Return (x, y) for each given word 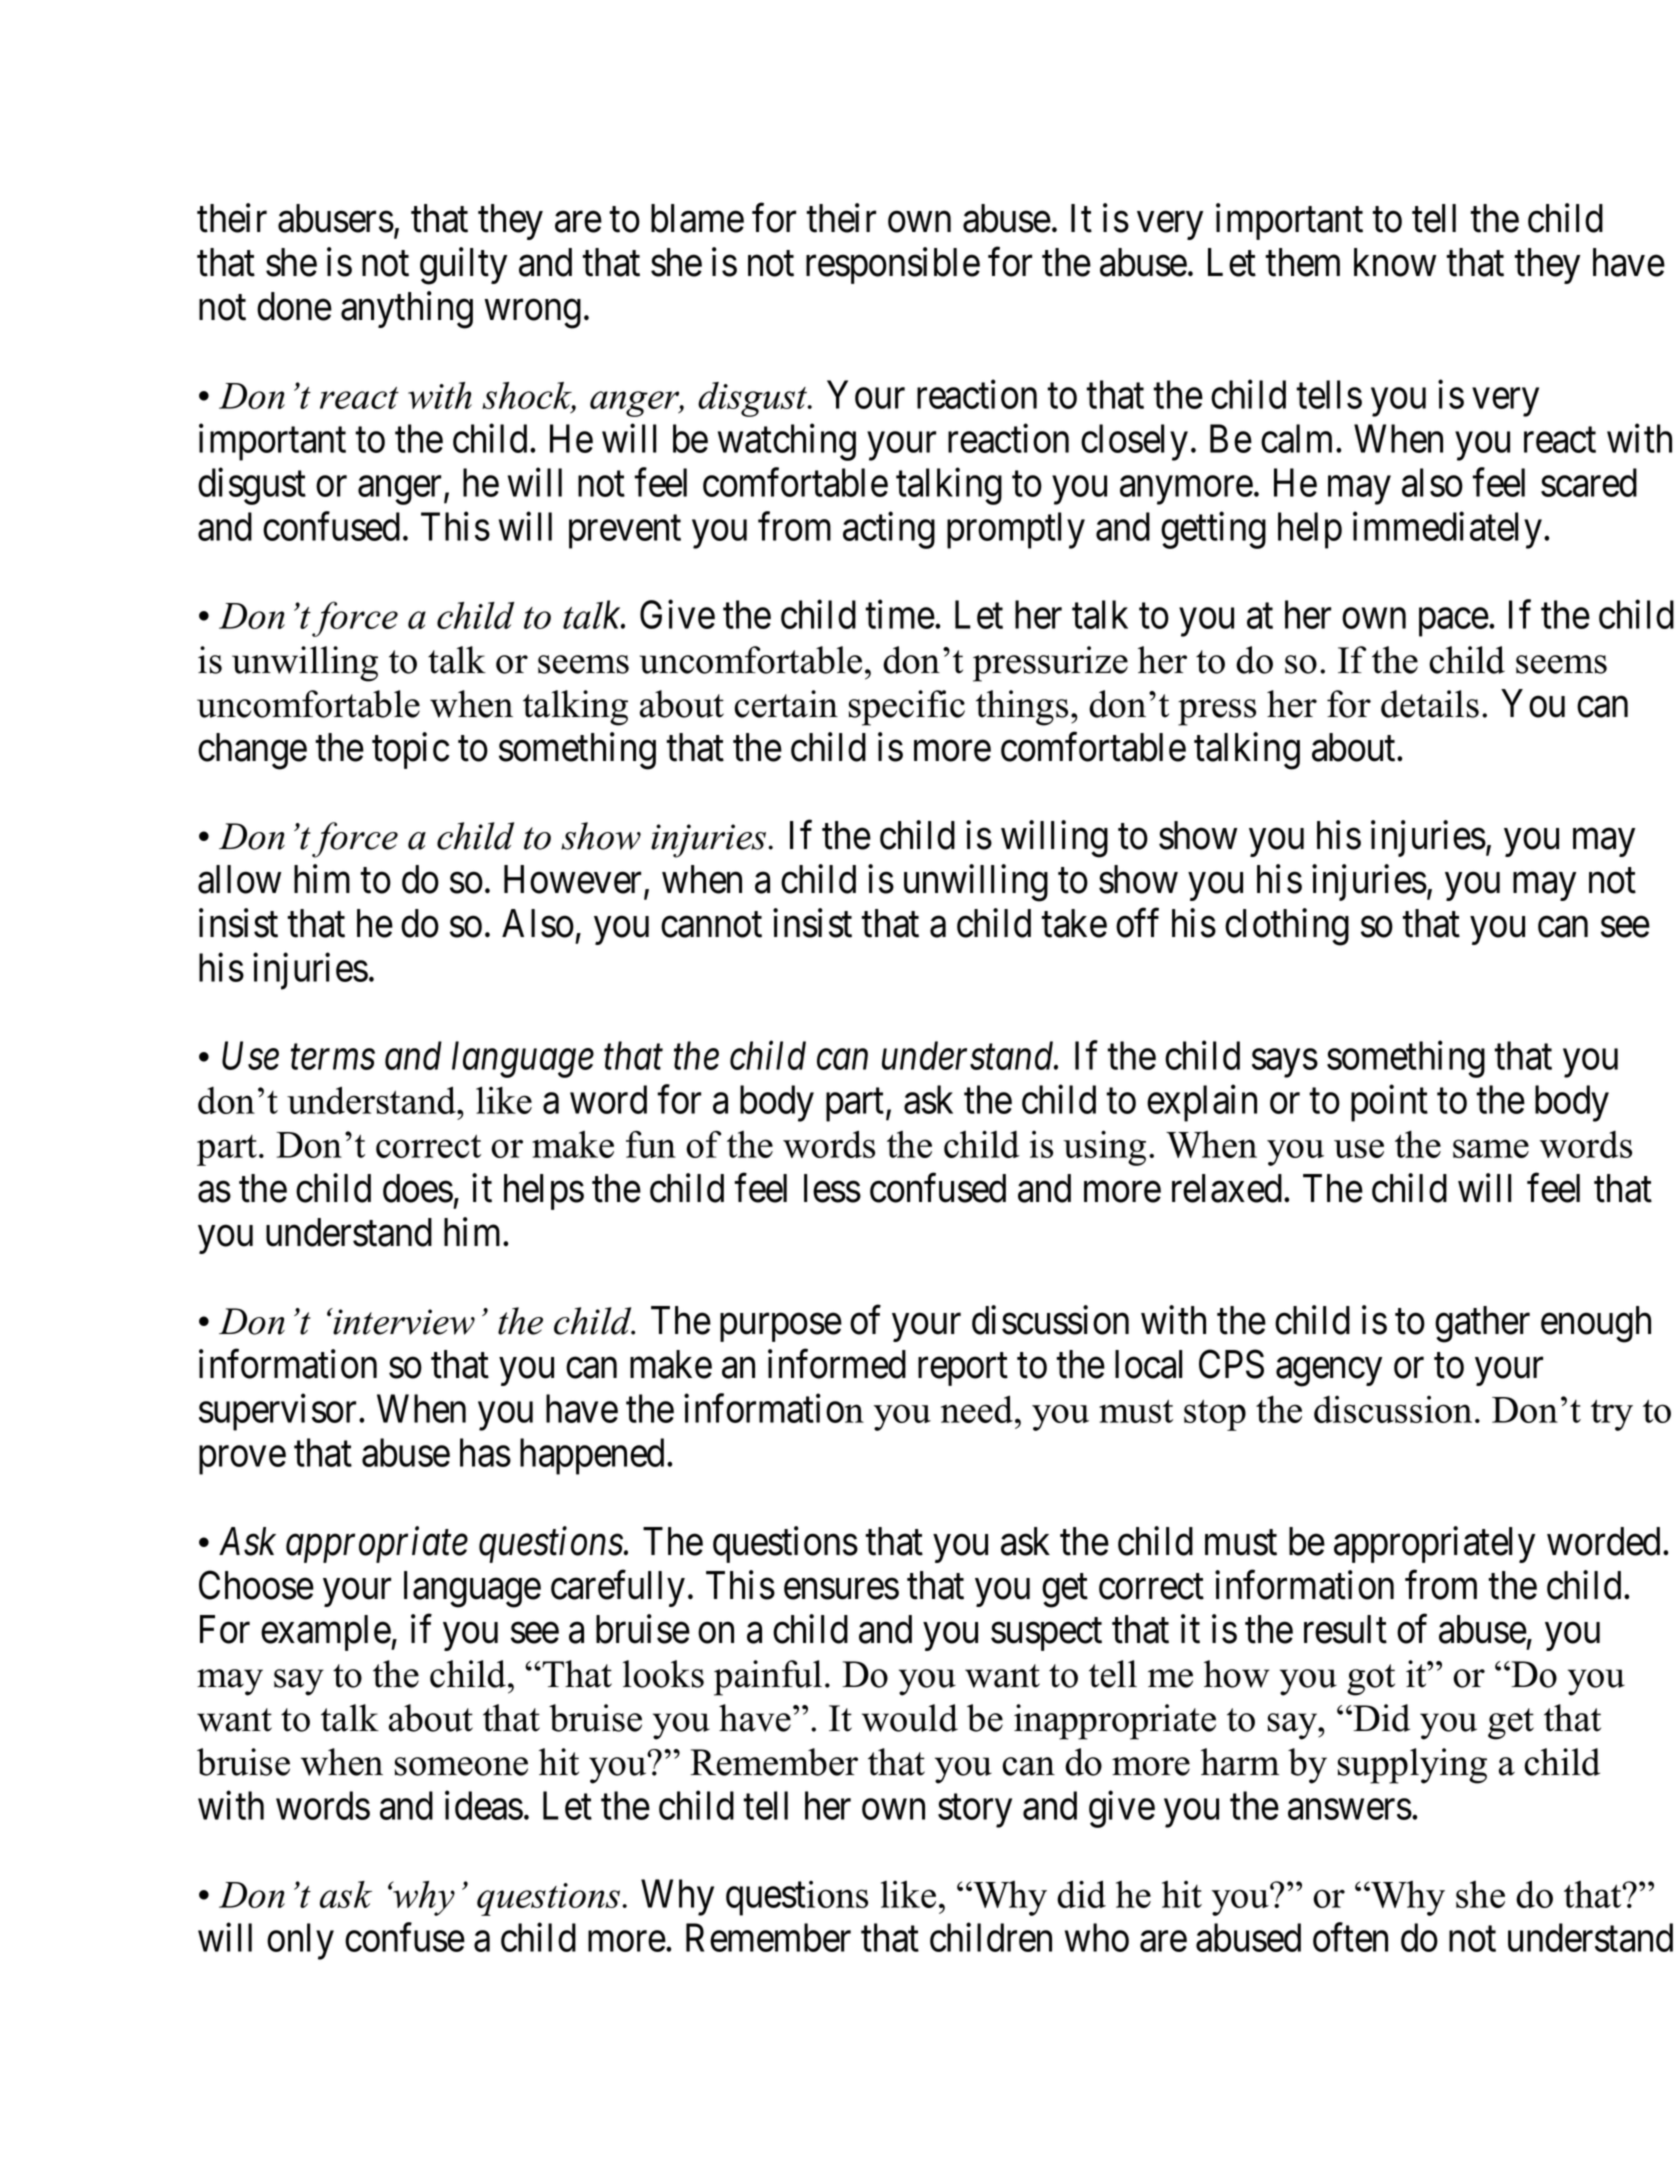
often (1350, 1937)
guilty (463, 266)
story (975, 1811)
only (300, 1941)
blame (697, 218)
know (1395, 262)
